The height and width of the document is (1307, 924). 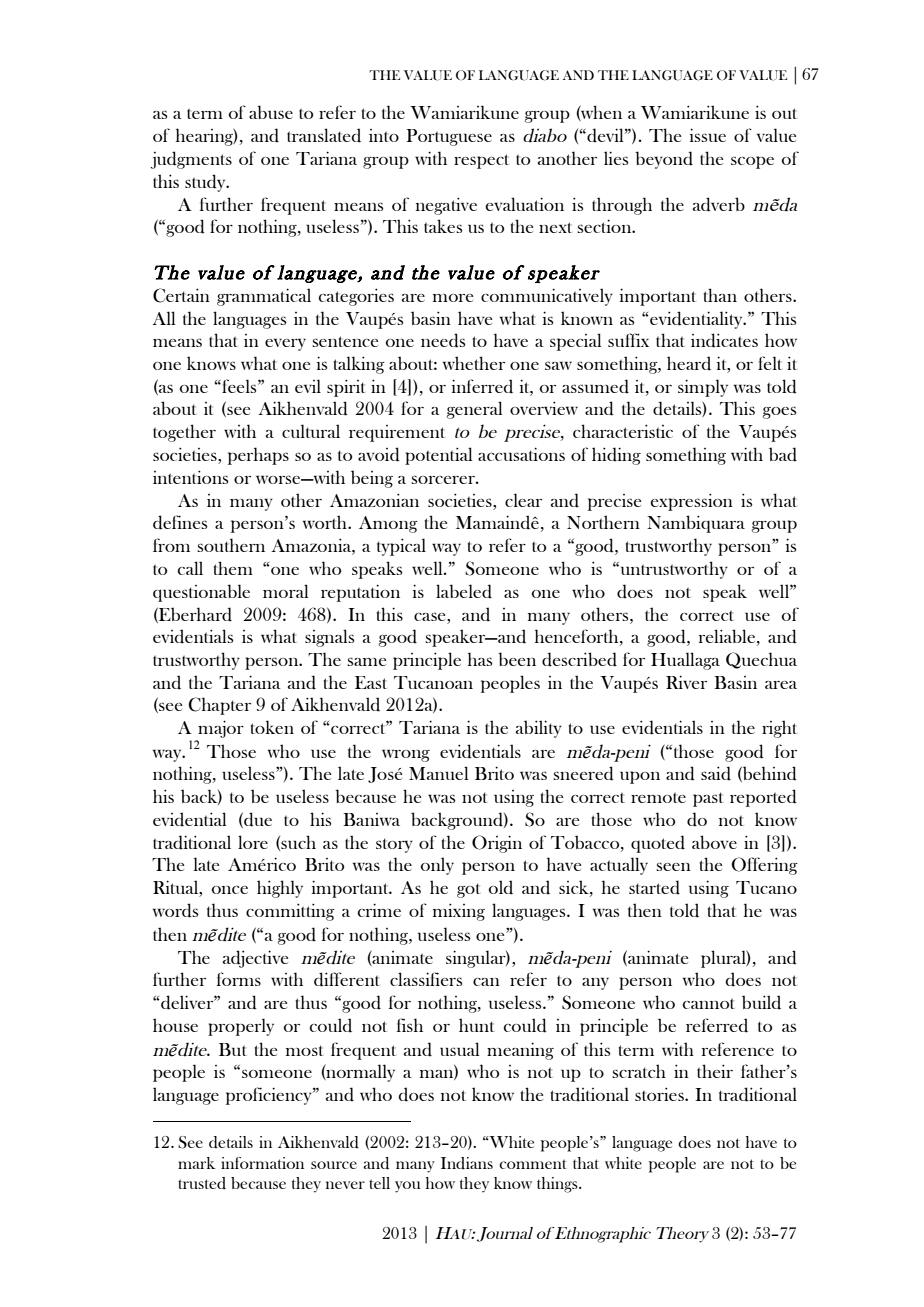 I want to click on has, so click(x=480, y=659).
